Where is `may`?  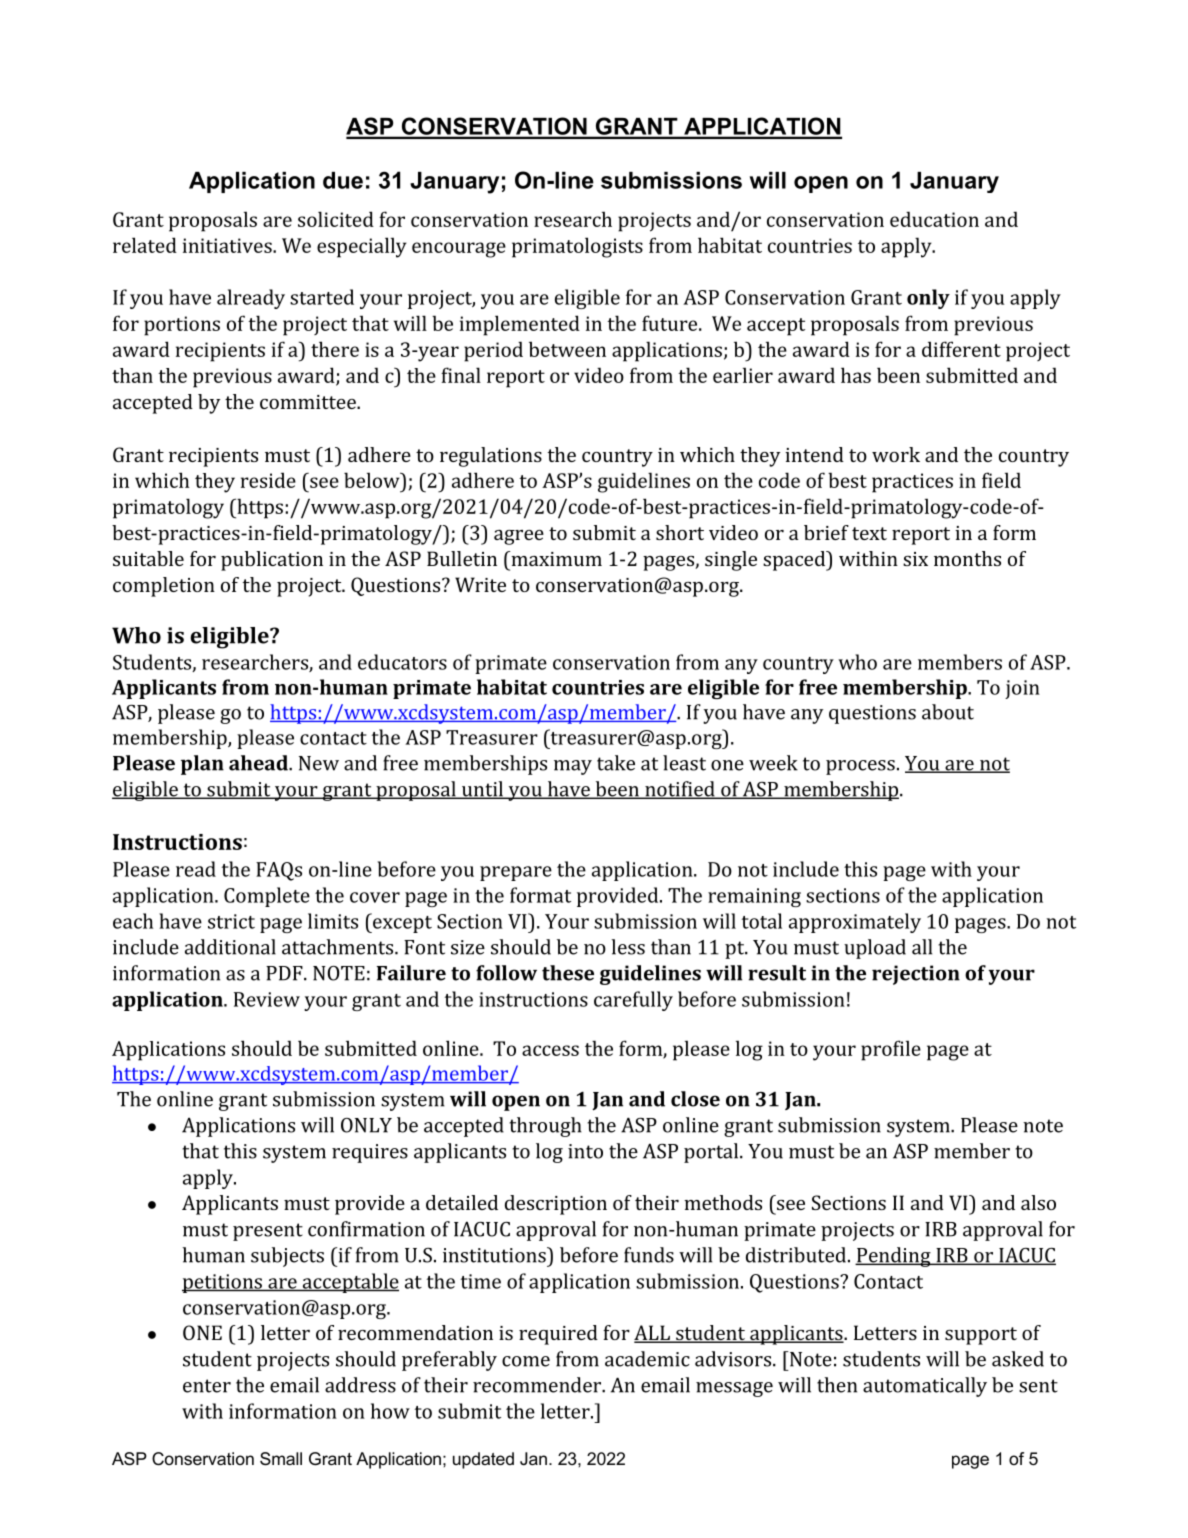
may is located at coordinates (573, 767).
